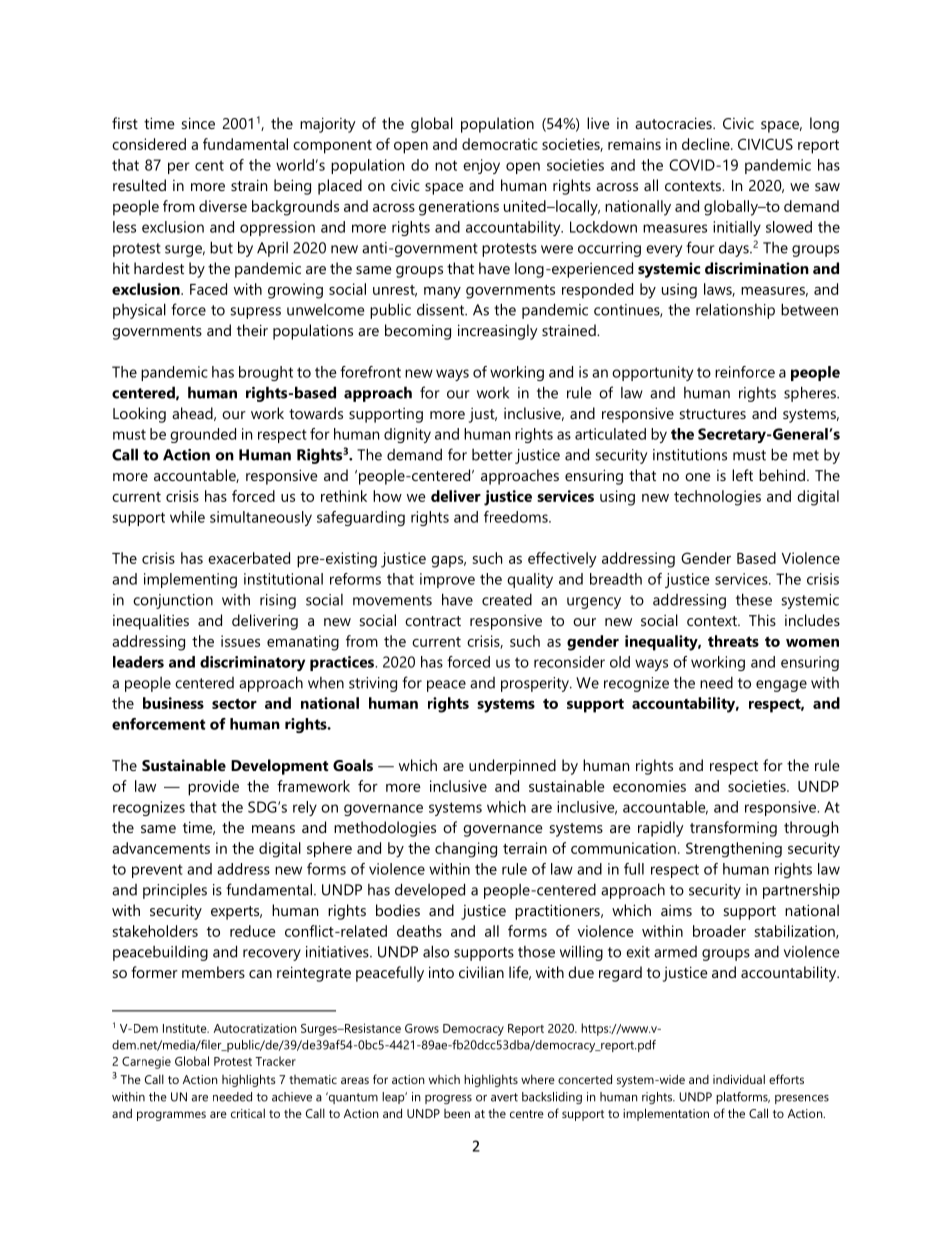 The height and width of the page is (1233, 952). Describe the element at coordinates (248, 1113) in the page. I see `critical` at that location.
